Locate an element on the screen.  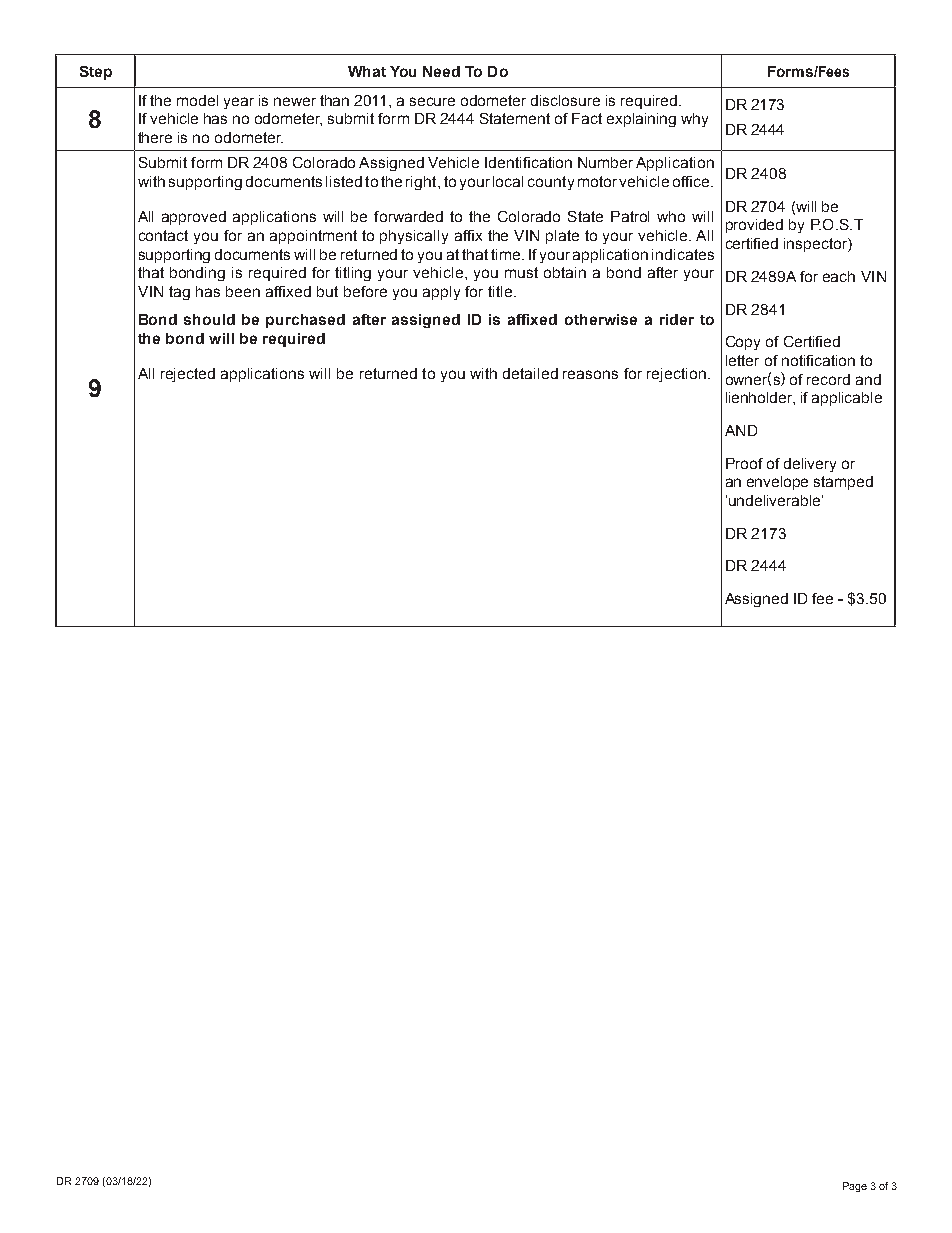
model is located at coordinates (197, 100).
